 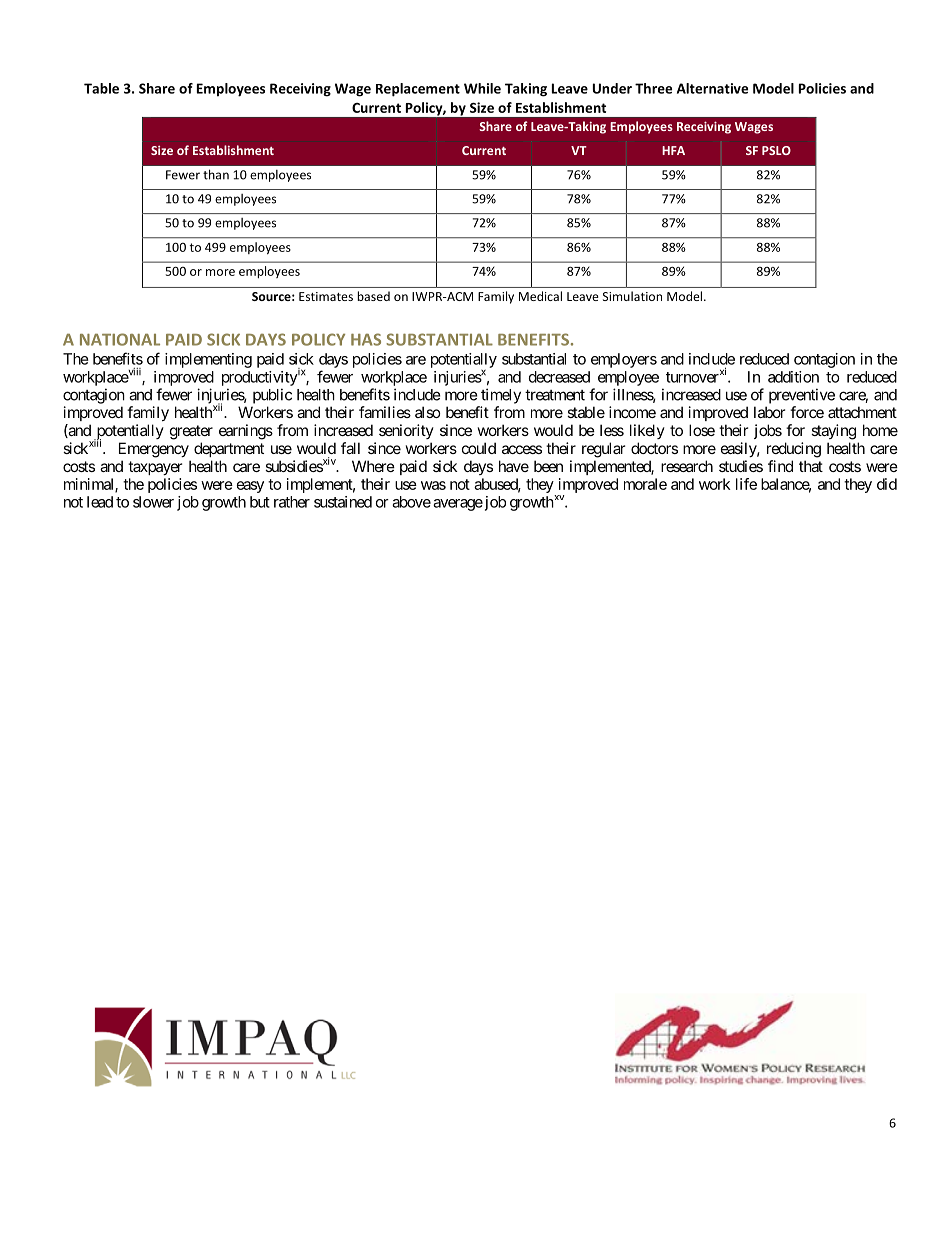 I want to click on Medical, so click(x=540, y=296).
